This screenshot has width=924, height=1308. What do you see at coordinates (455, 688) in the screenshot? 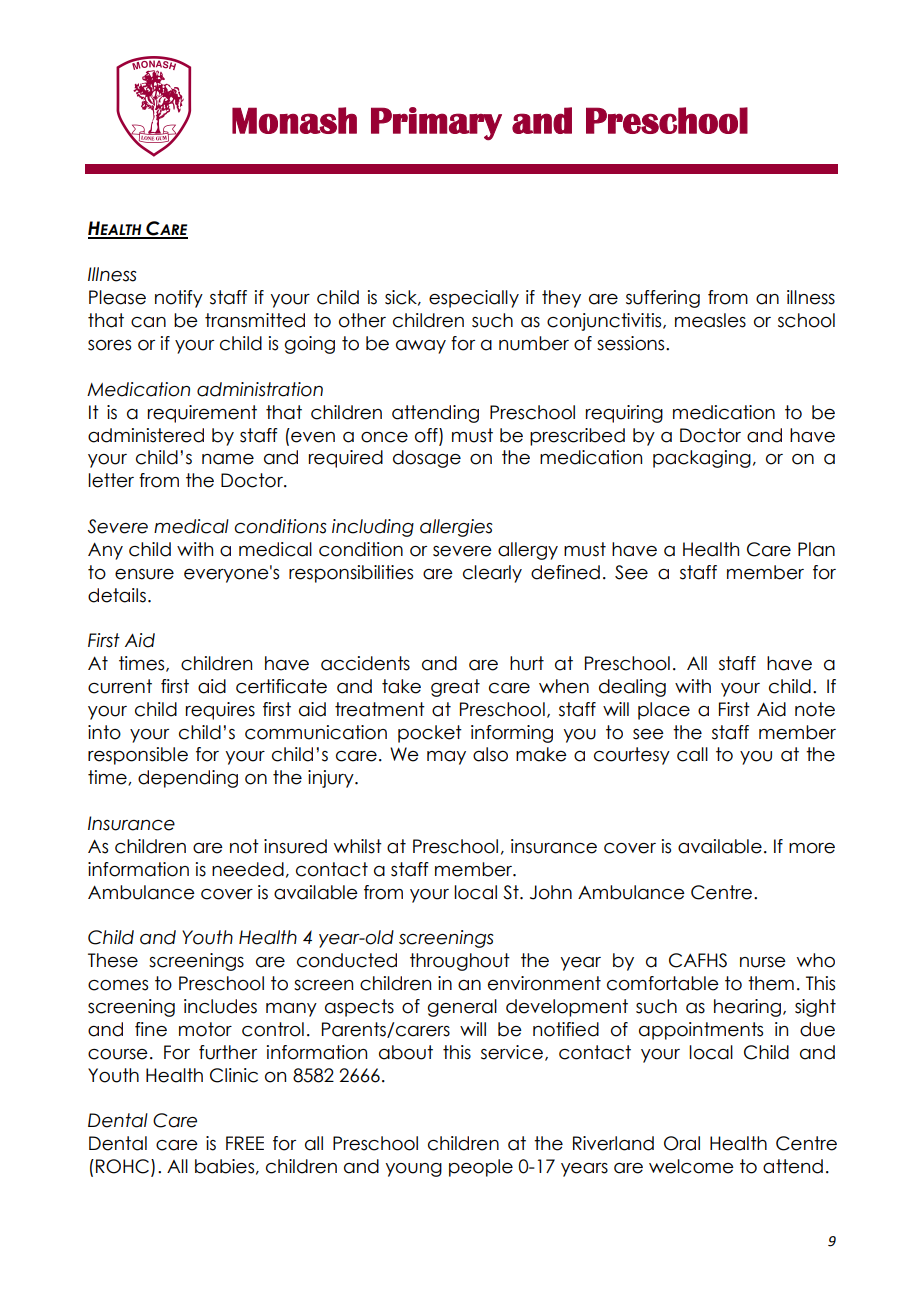
I see `great` at bounding box center [455, 688].
